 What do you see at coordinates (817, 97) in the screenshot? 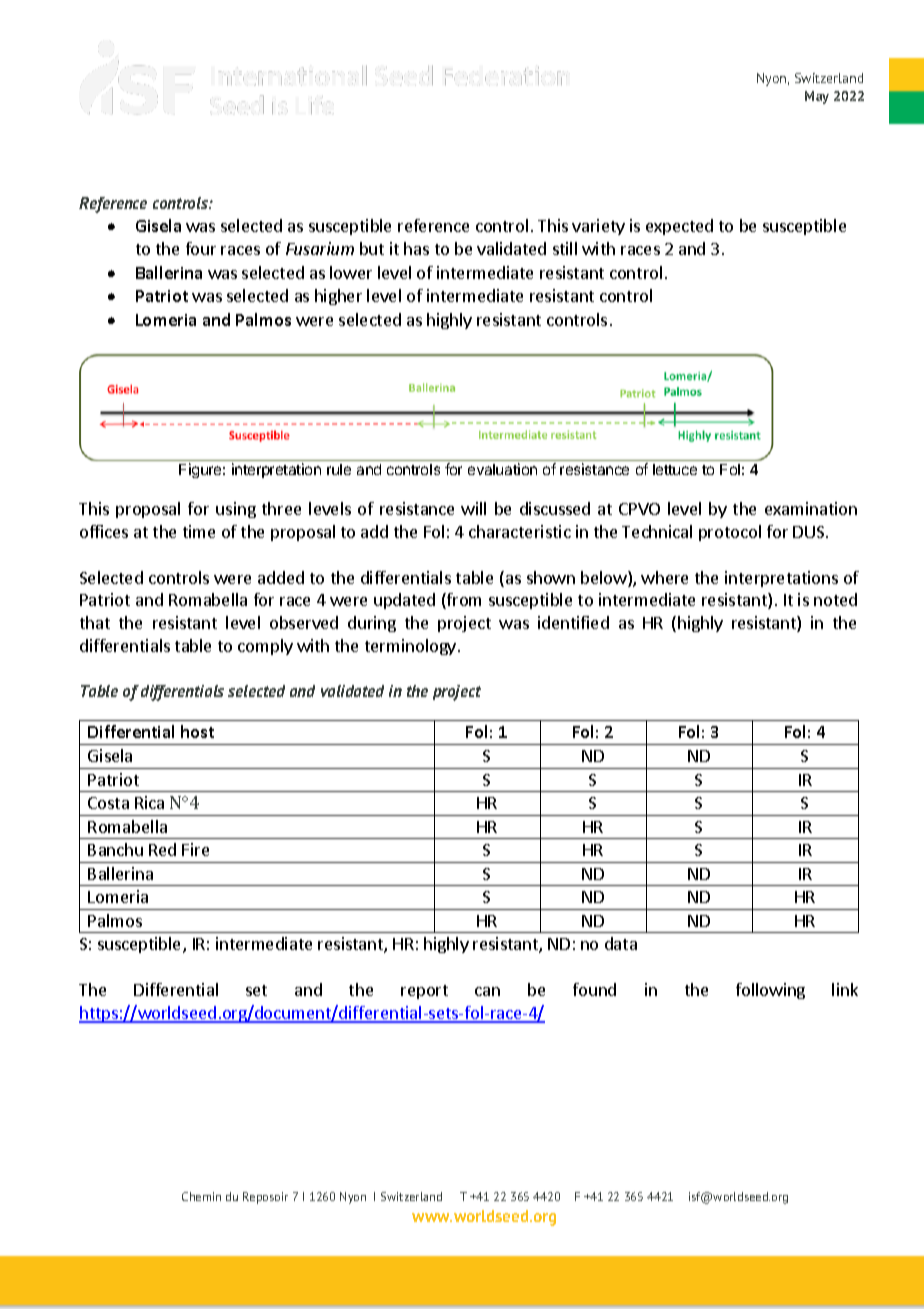
I see `May` at bounding box center [817, 97].
